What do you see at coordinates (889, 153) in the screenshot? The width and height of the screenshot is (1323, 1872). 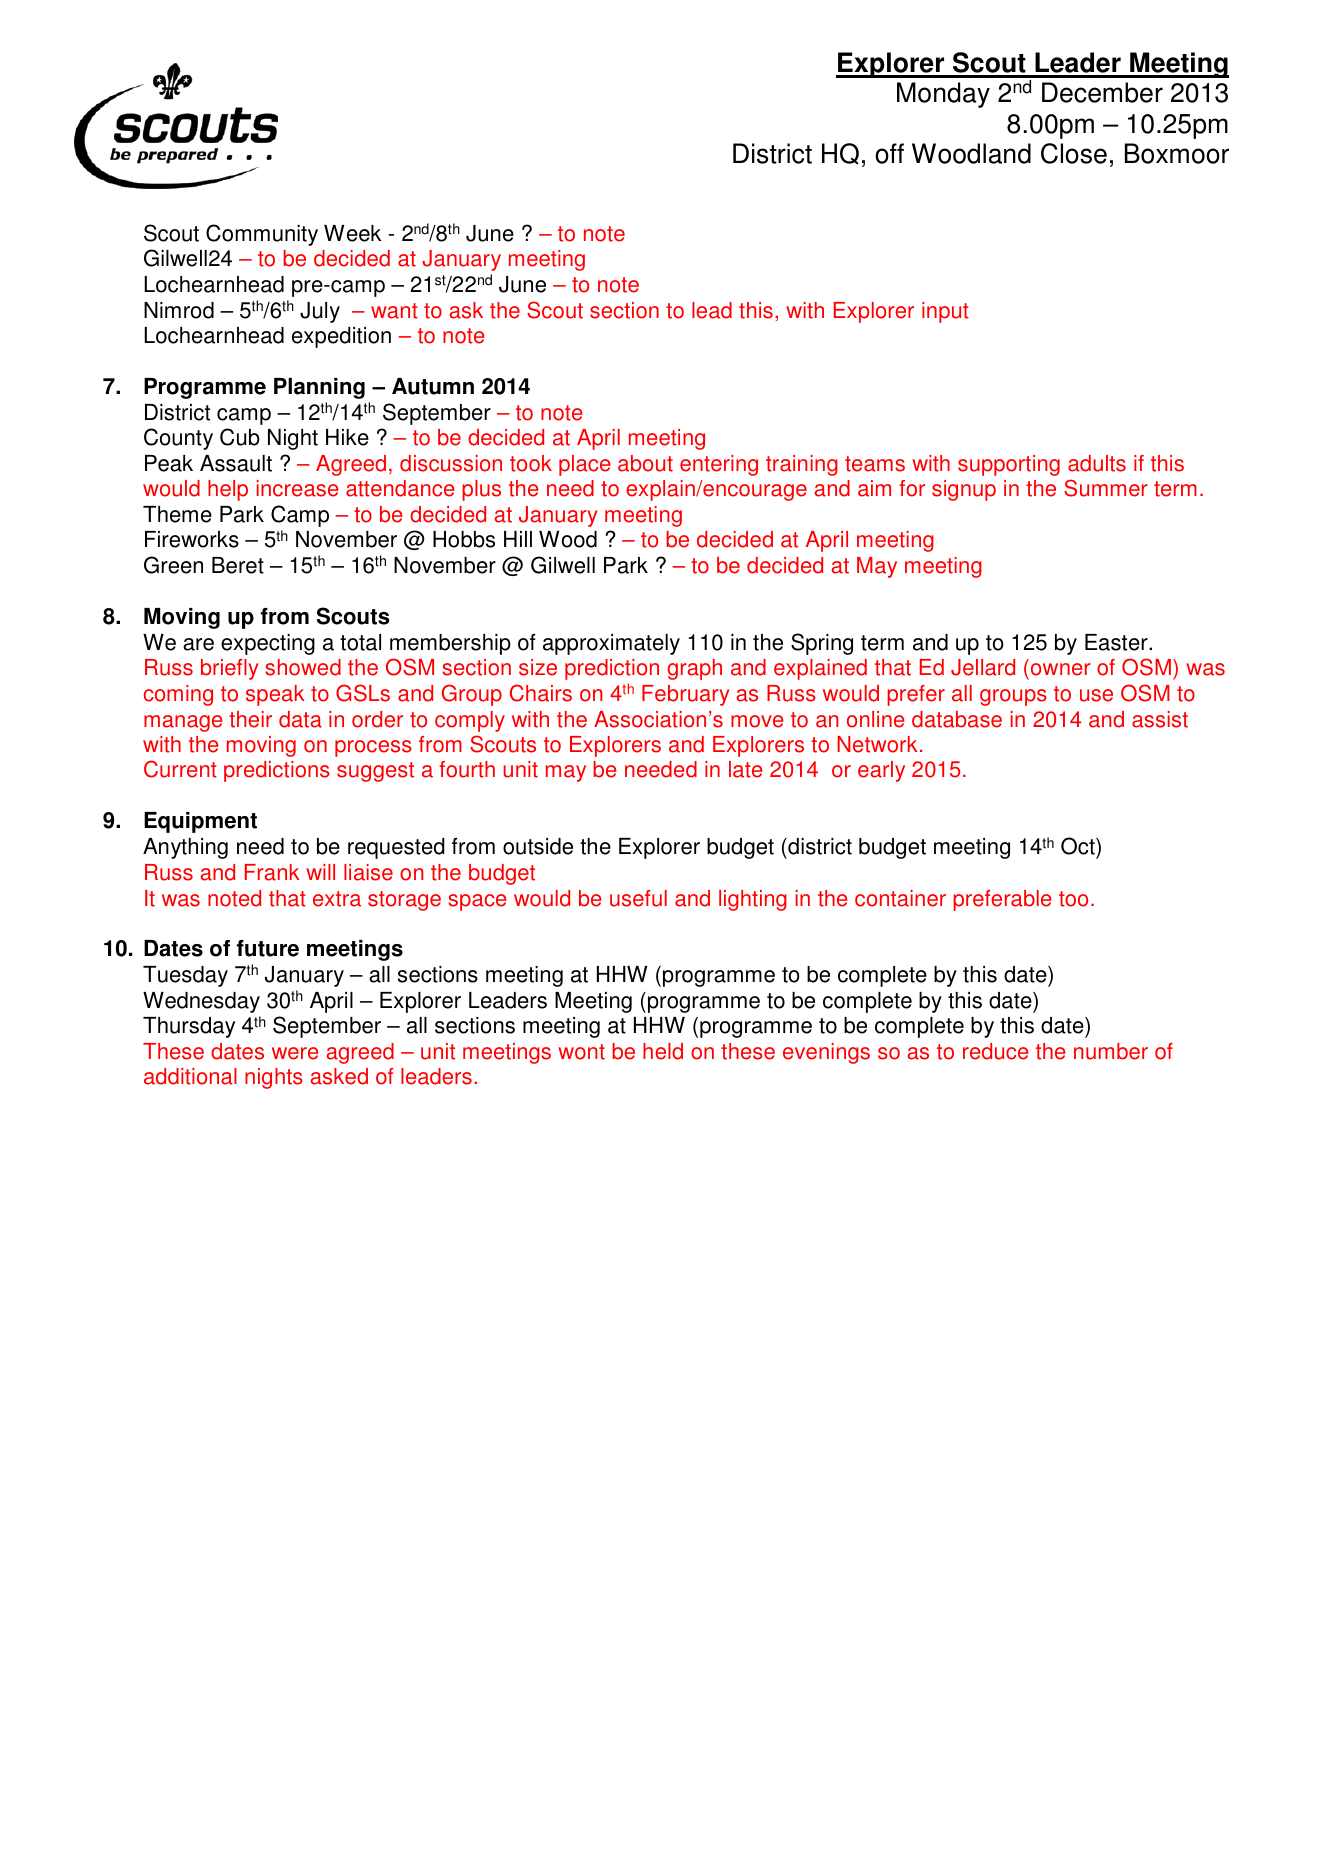 I see `off` at bounding box center [889, 153].
